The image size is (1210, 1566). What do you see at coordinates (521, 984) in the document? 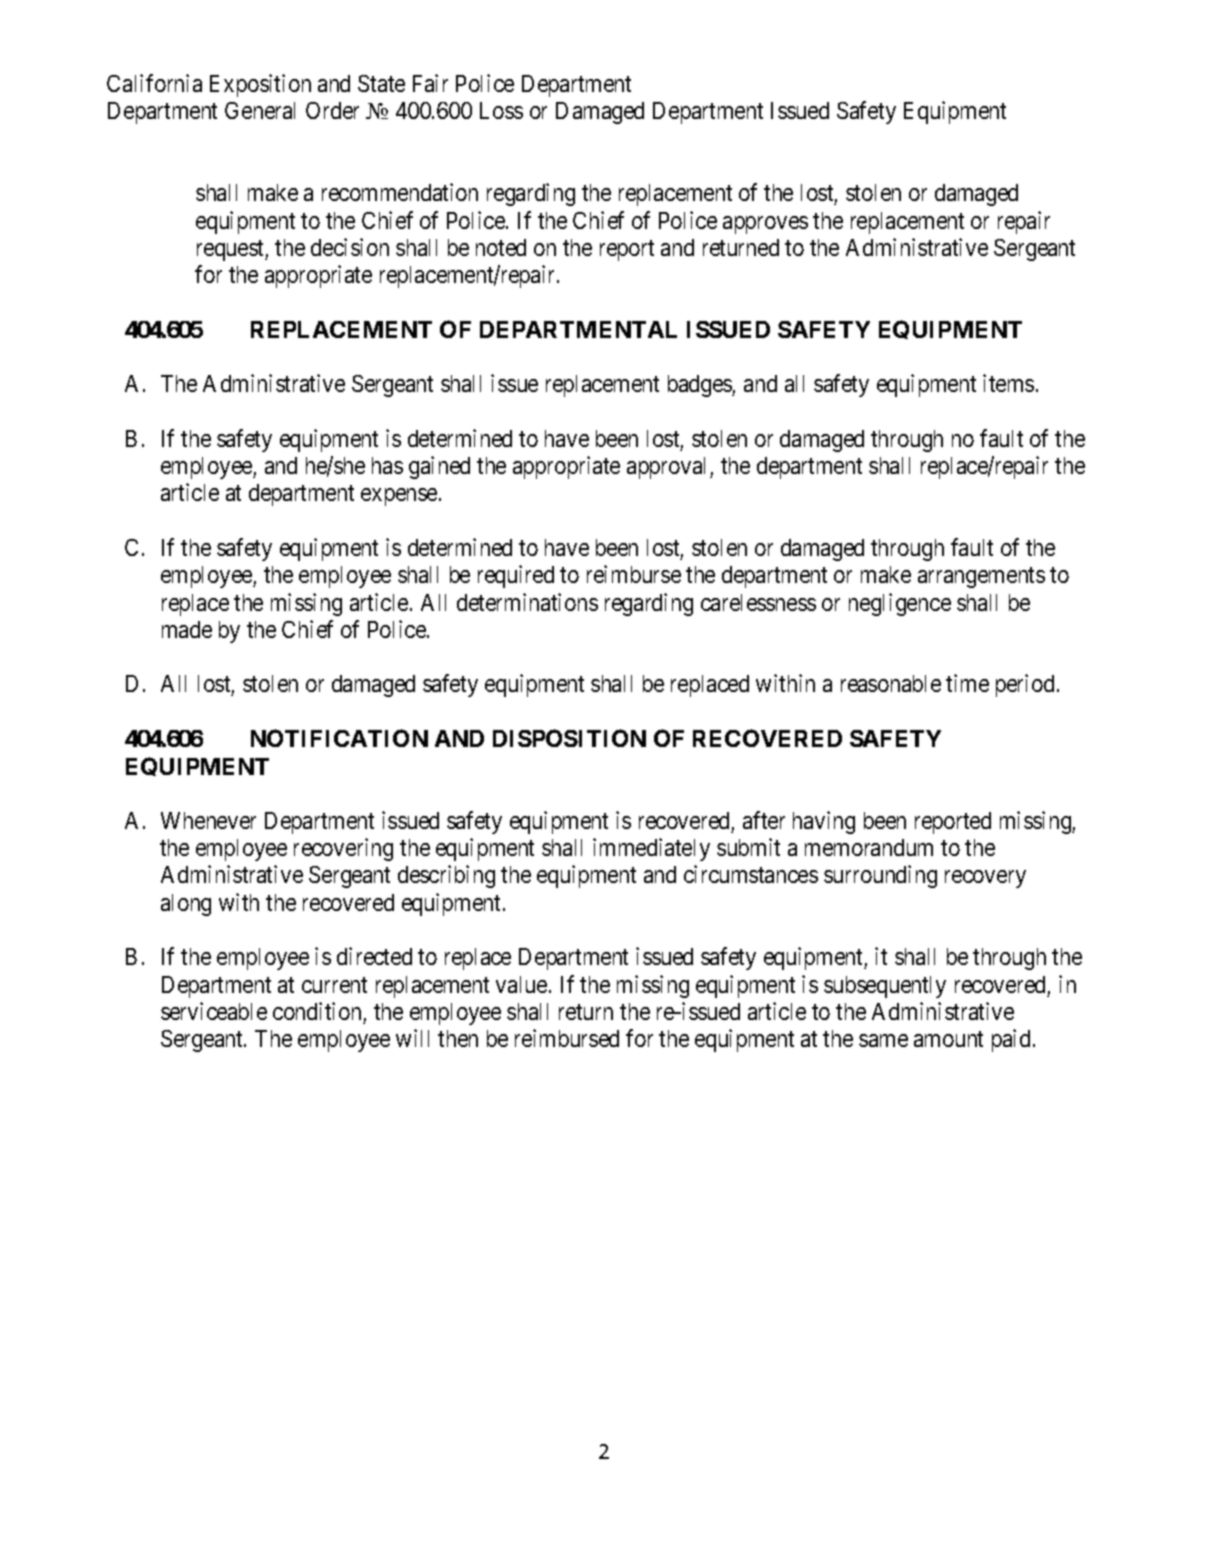
I see `value` at bounding box center [521, 984].
